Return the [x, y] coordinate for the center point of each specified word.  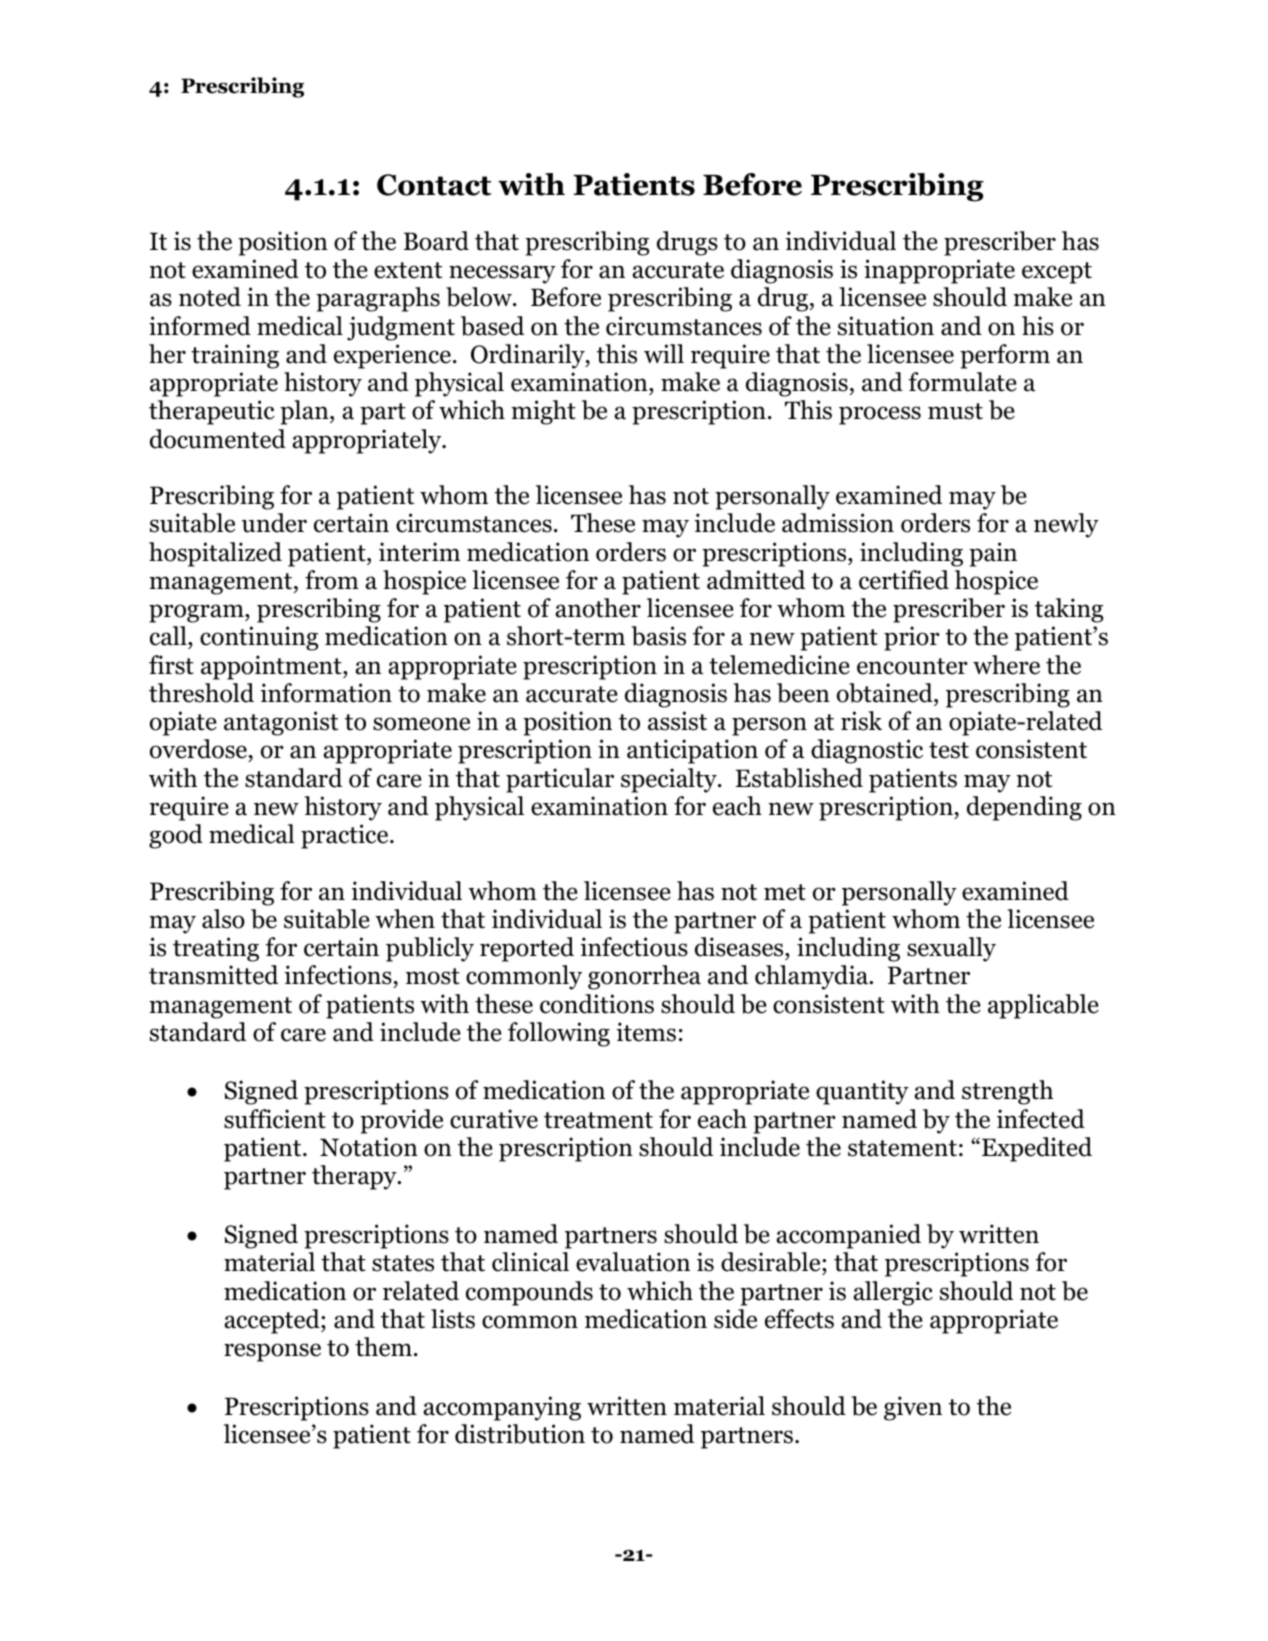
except [1057, 273]
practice [346, 836]
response [272, 1352]
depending [1024, 808]
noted [210, 297]
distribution [520, 1434]
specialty [670, 780]
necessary [502, 274]
